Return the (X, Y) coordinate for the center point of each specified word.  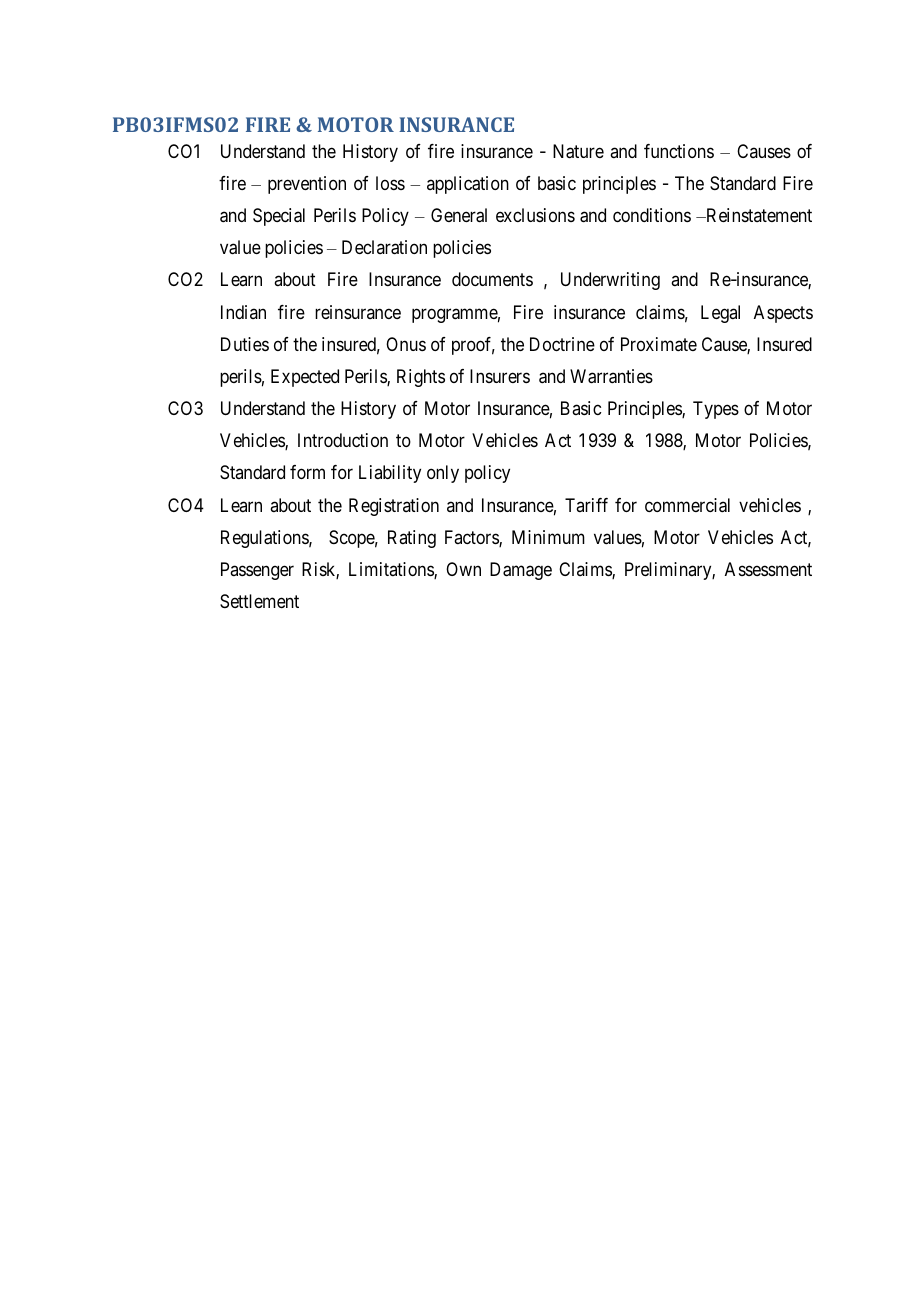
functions (679, 151)
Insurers (500, 376)
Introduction (343, 440)
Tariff (586, 505)
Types (716, 410)
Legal (720, 314)
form (307, 472)
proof (473, 346)
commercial (687, 505)
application (468, 185)
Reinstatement (758, 215)
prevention (307, 185)
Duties (245, 344)
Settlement (259, 601)
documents (492, 279)
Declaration (384, 247)
